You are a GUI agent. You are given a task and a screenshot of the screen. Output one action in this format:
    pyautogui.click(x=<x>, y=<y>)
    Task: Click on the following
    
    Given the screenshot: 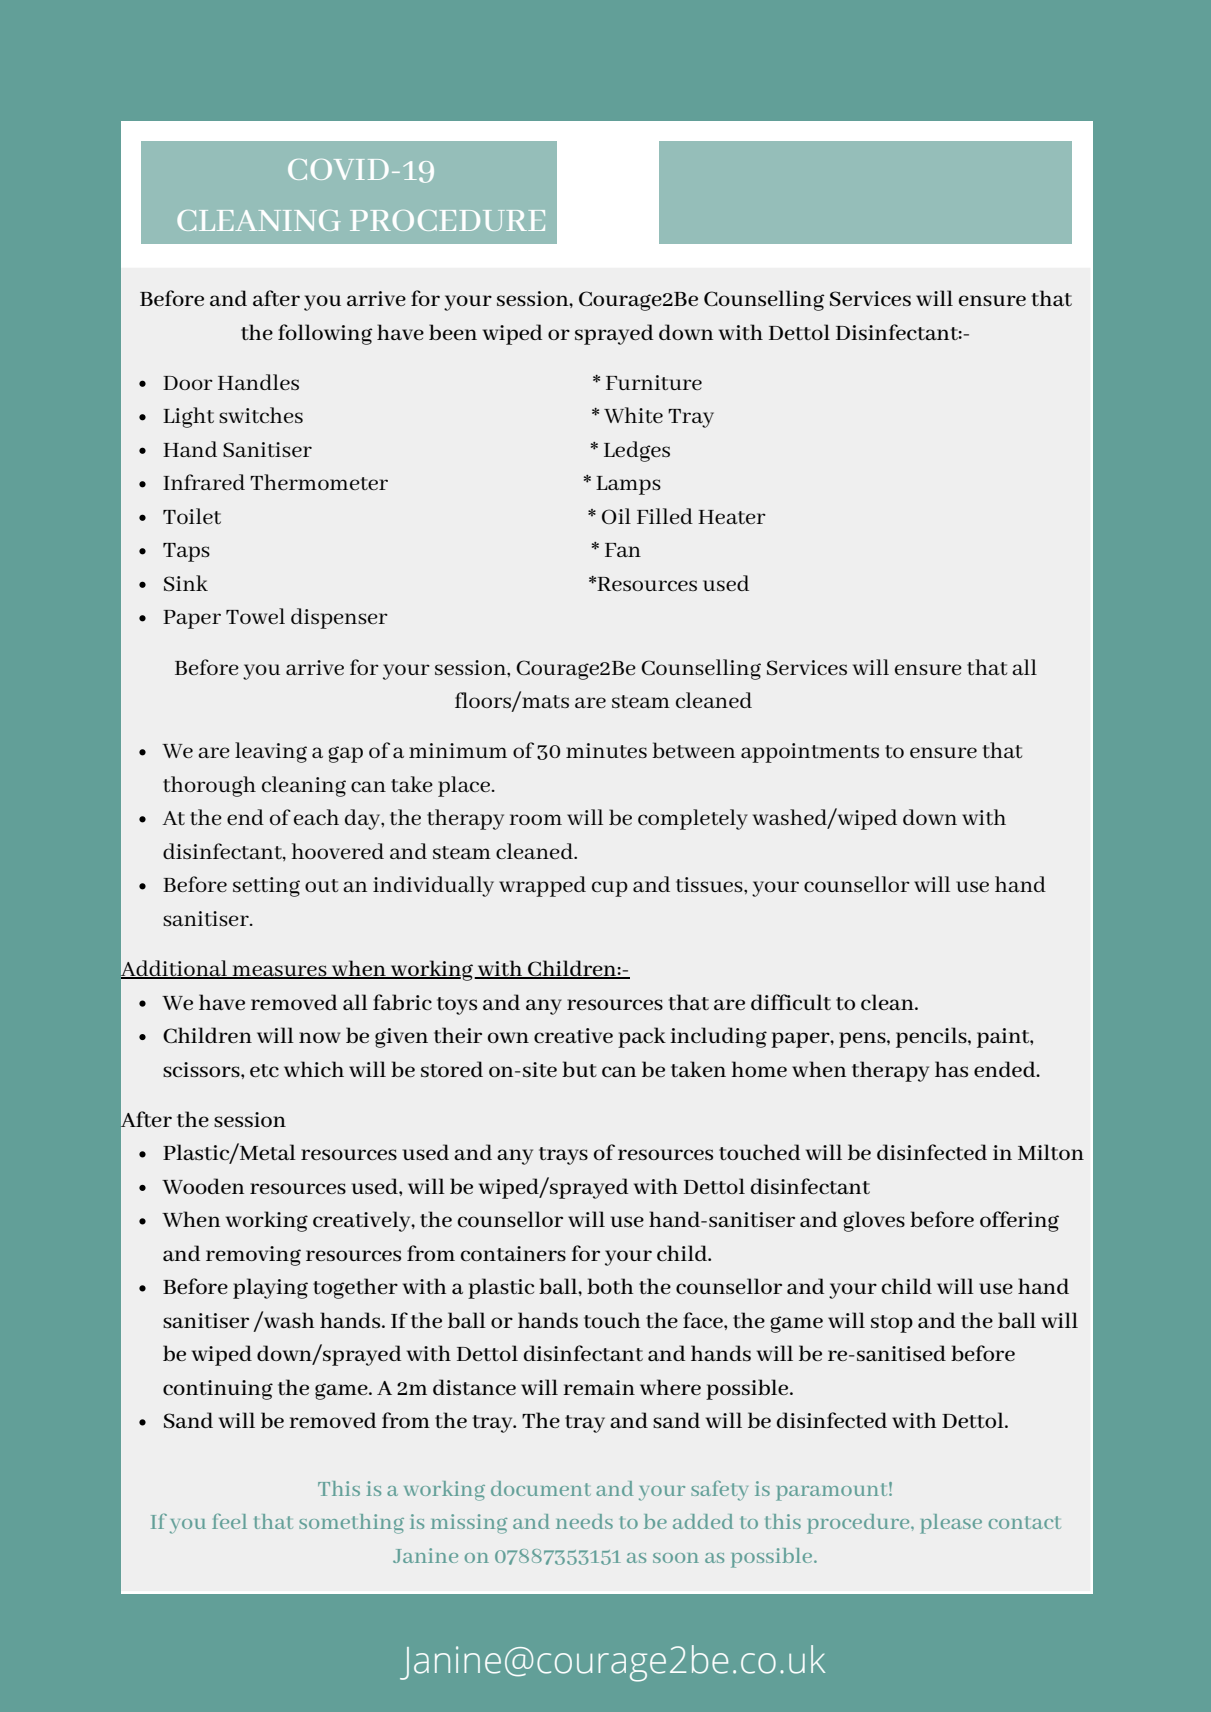 What is the action you would take?
    pyautogui.click(x=325, y=334)
